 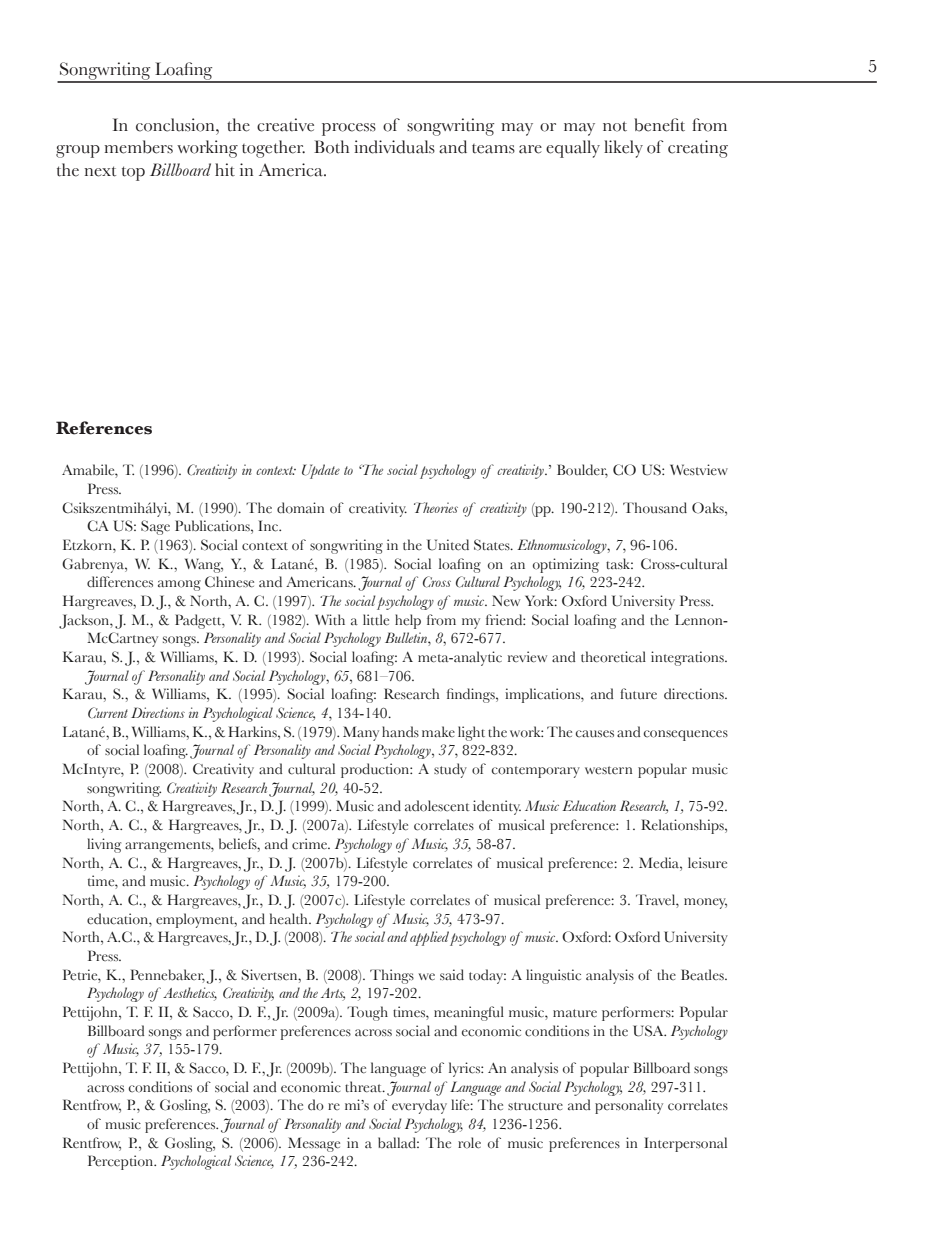 What do you see at coordinates (613, 657) in the screenshot?
I see `theoretical` at bounding box center [613, 657].
